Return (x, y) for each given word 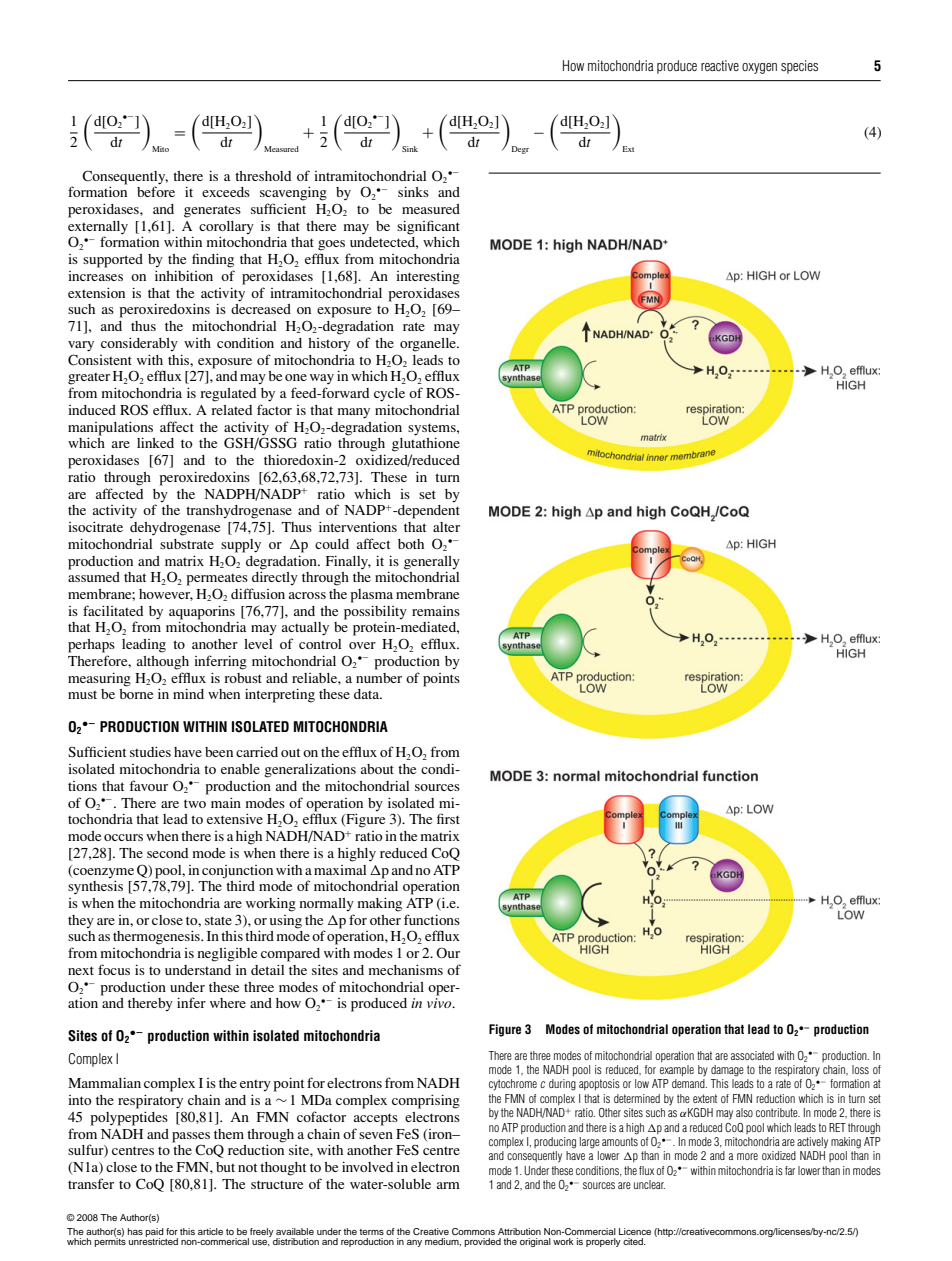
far (790, 1170)
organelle (429, 345)
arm (448, 1185)
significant (428, 227)
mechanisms (406, 969)
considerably (139, 344)
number (379, 678)
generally (432, 563)
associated (752, 1055)
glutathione (426, 444)
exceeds (226, 192)
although (163, 663)
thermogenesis (157, 937)
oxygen (759, 68)
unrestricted (153, 1240)
